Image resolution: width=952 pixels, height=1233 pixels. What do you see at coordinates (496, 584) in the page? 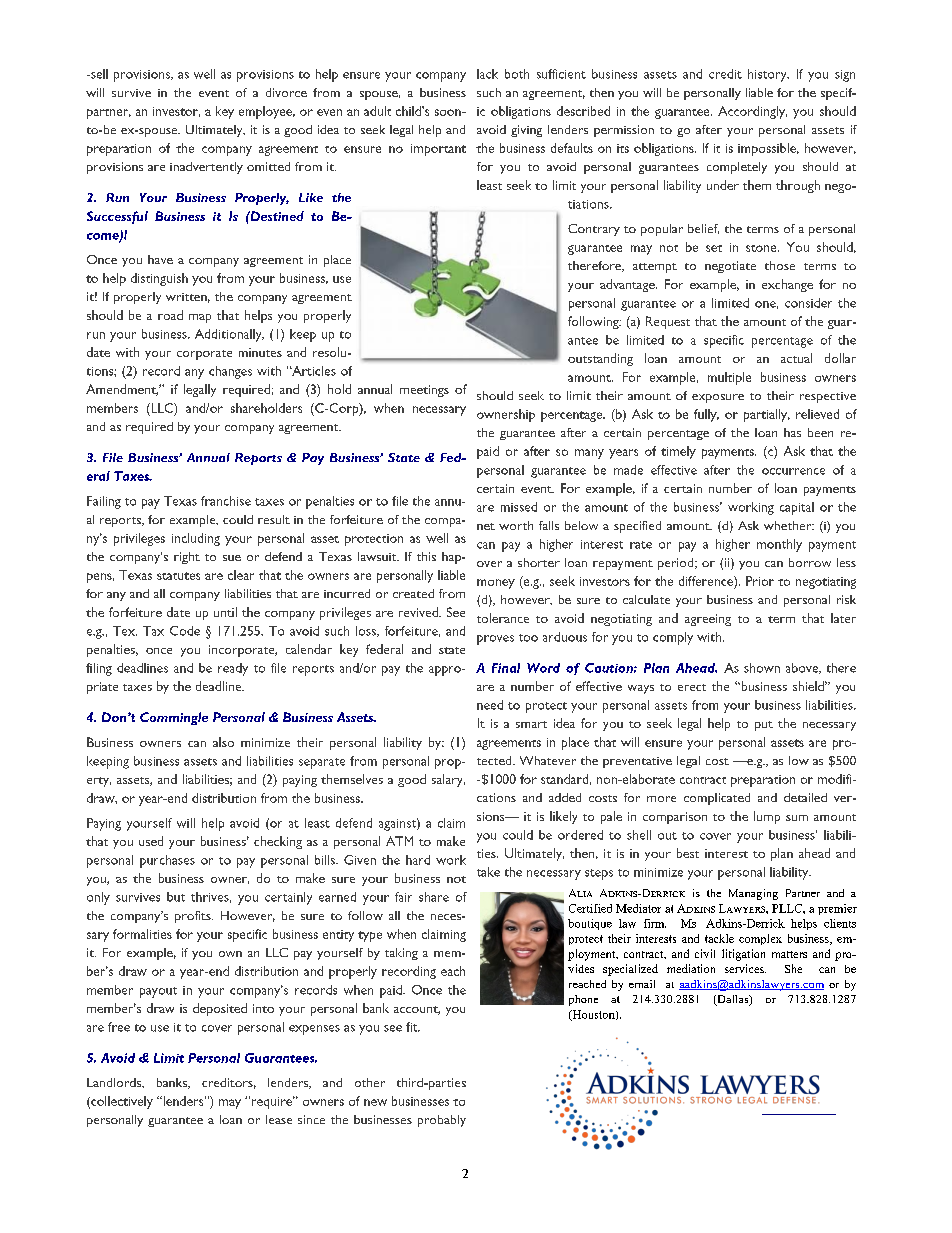
I see `money` at bounding box center [496, 584].
